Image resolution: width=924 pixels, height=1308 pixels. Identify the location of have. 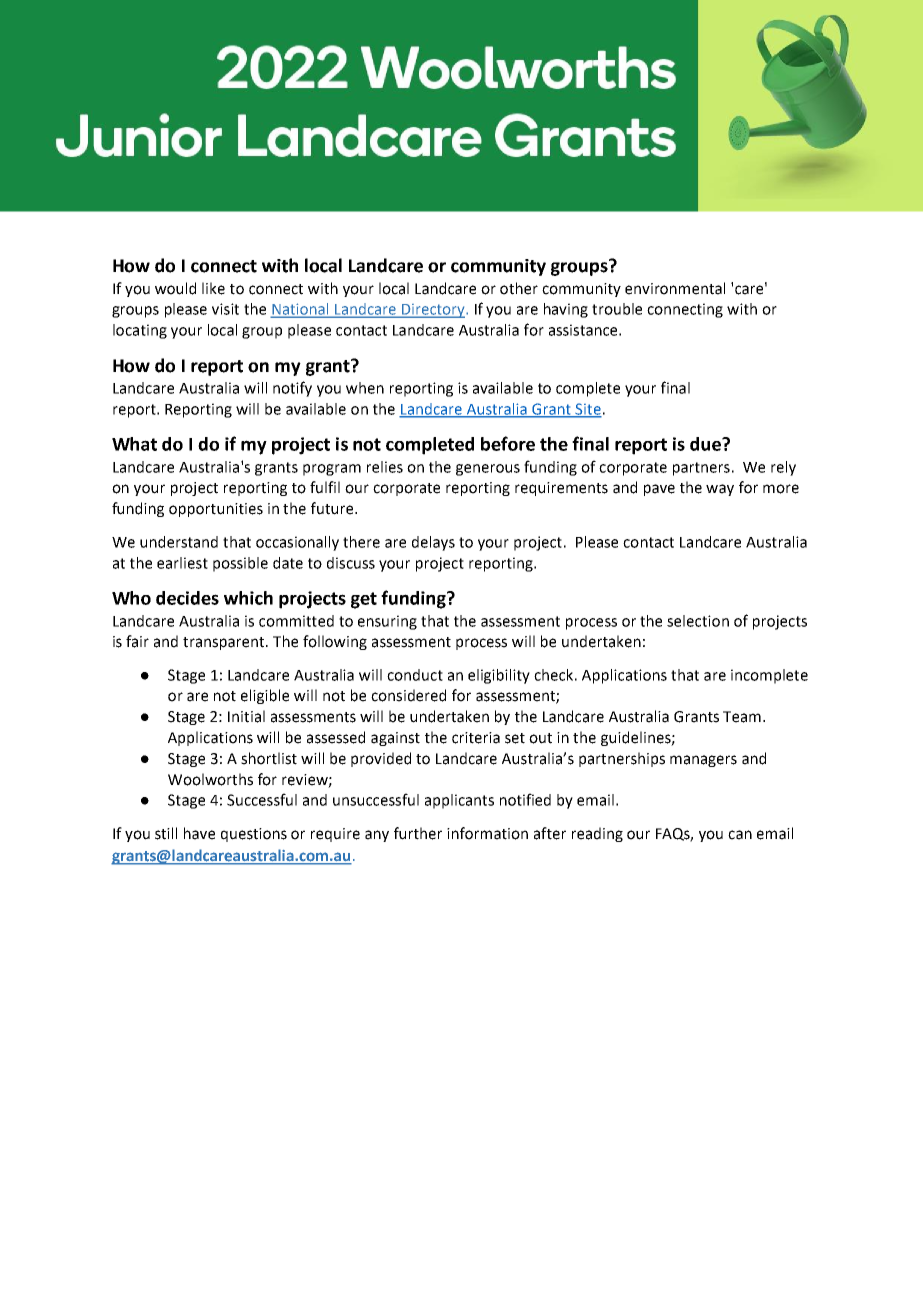
(199, 833).
